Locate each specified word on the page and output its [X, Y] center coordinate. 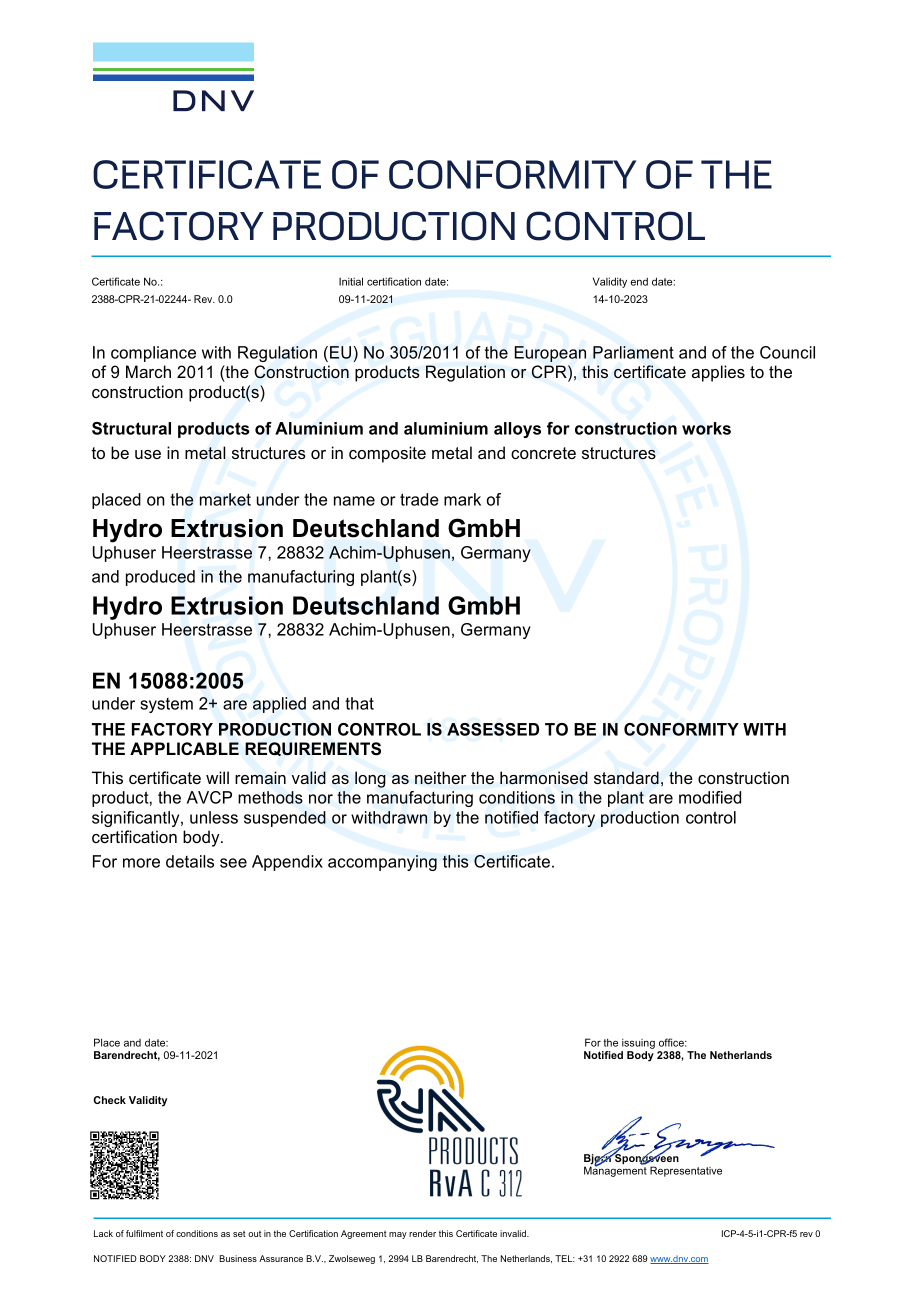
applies [718, 373]
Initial [351, 281]
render [422, 1233]
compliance [153, 354]
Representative [686, 1171]
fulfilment [144, 1233]
